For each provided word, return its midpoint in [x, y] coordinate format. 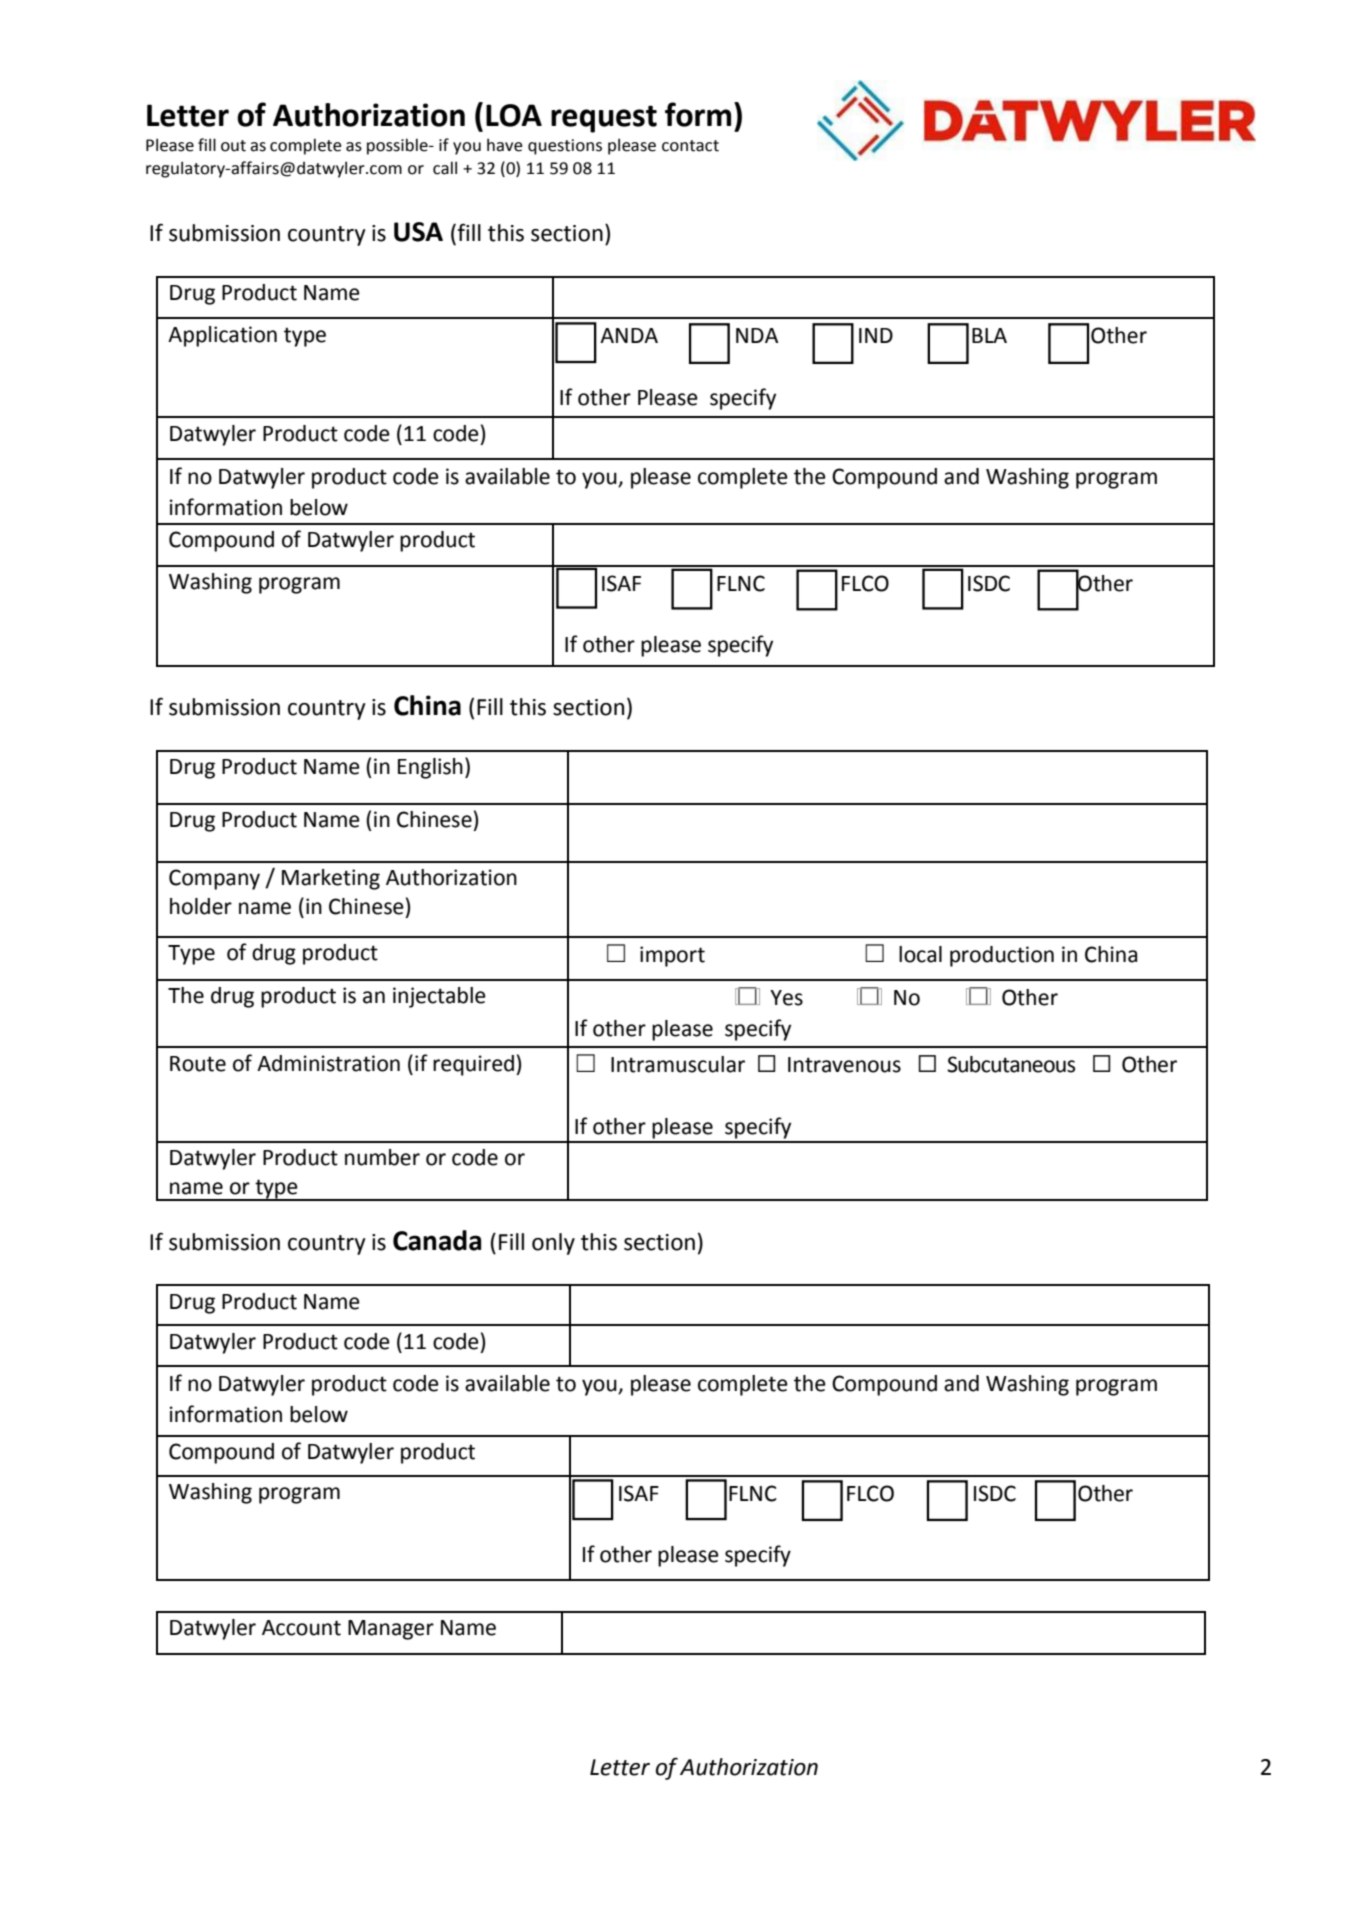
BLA [989, 335]
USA [418, 232]
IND [876, 335]
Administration [328, 1063]
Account [301, 1628]
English [430, 768]
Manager [391, 1630]
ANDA [629, 335]
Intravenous [844, 1065]
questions [565, 147]
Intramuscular [678, 1064]
